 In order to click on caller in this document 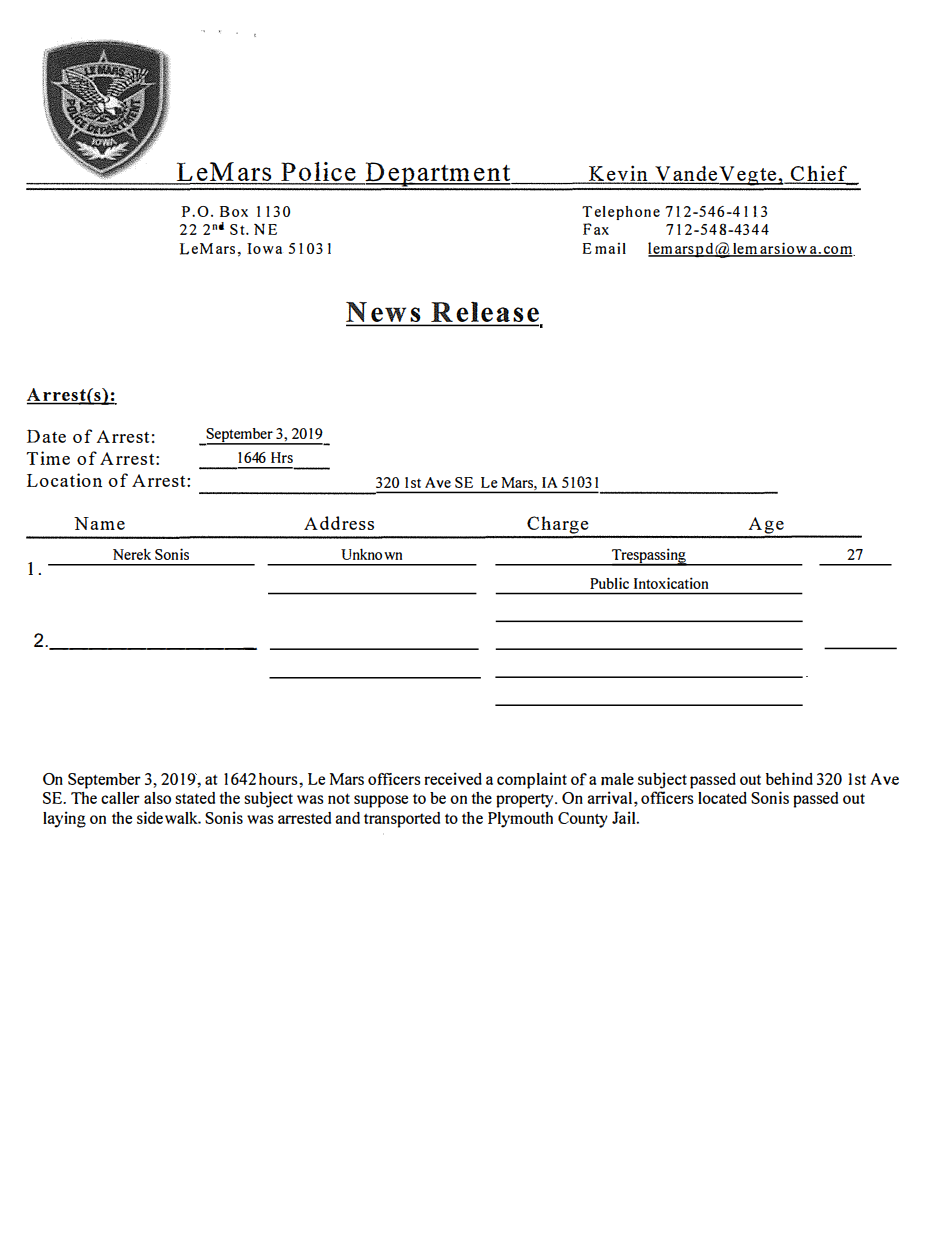, I will do `click(120, 798)`.
